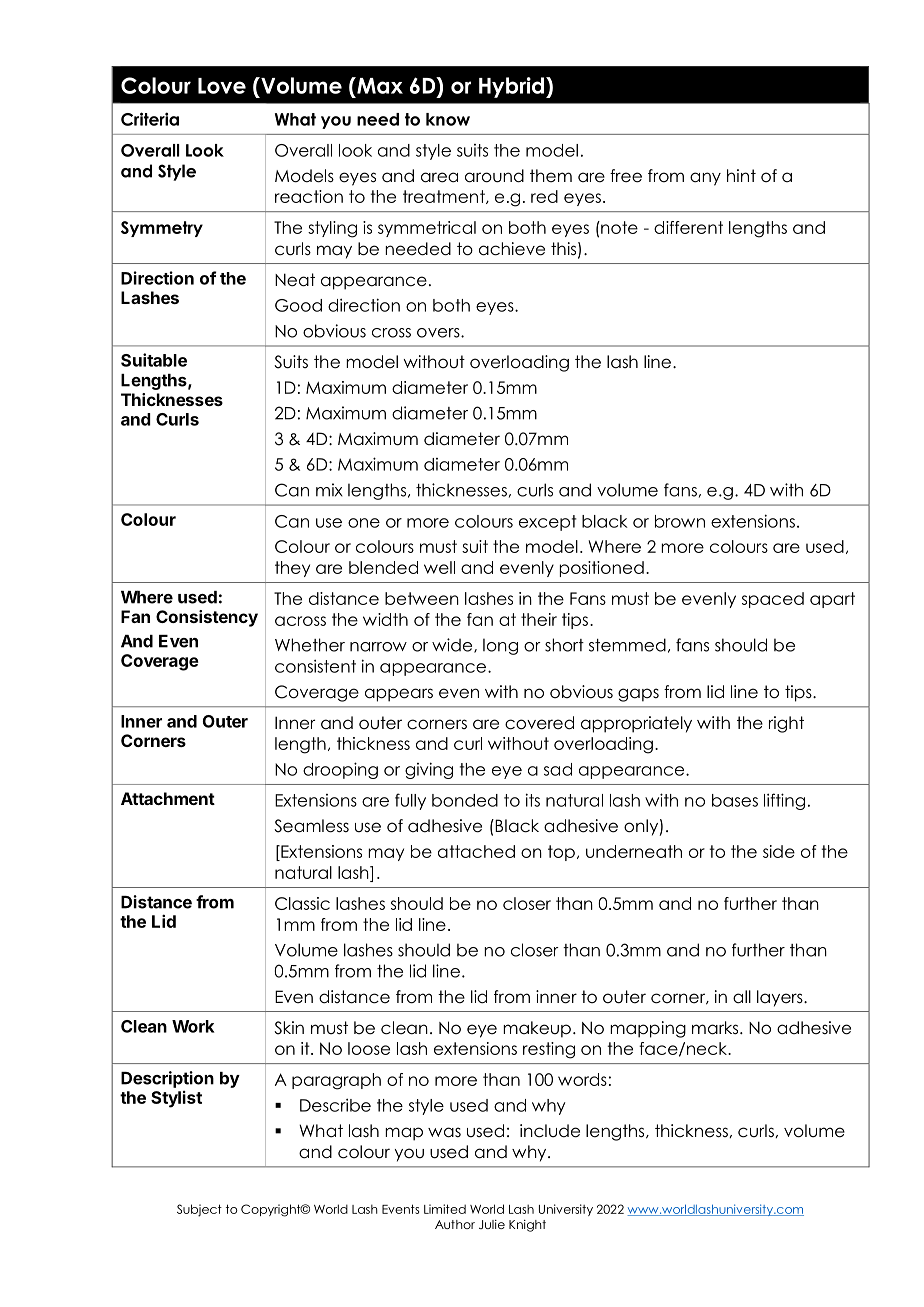 This screenshot has height=1307, width=924. Describe the element at coordinates (302, 903) in the screenshot. I see `Classic` at that location.
